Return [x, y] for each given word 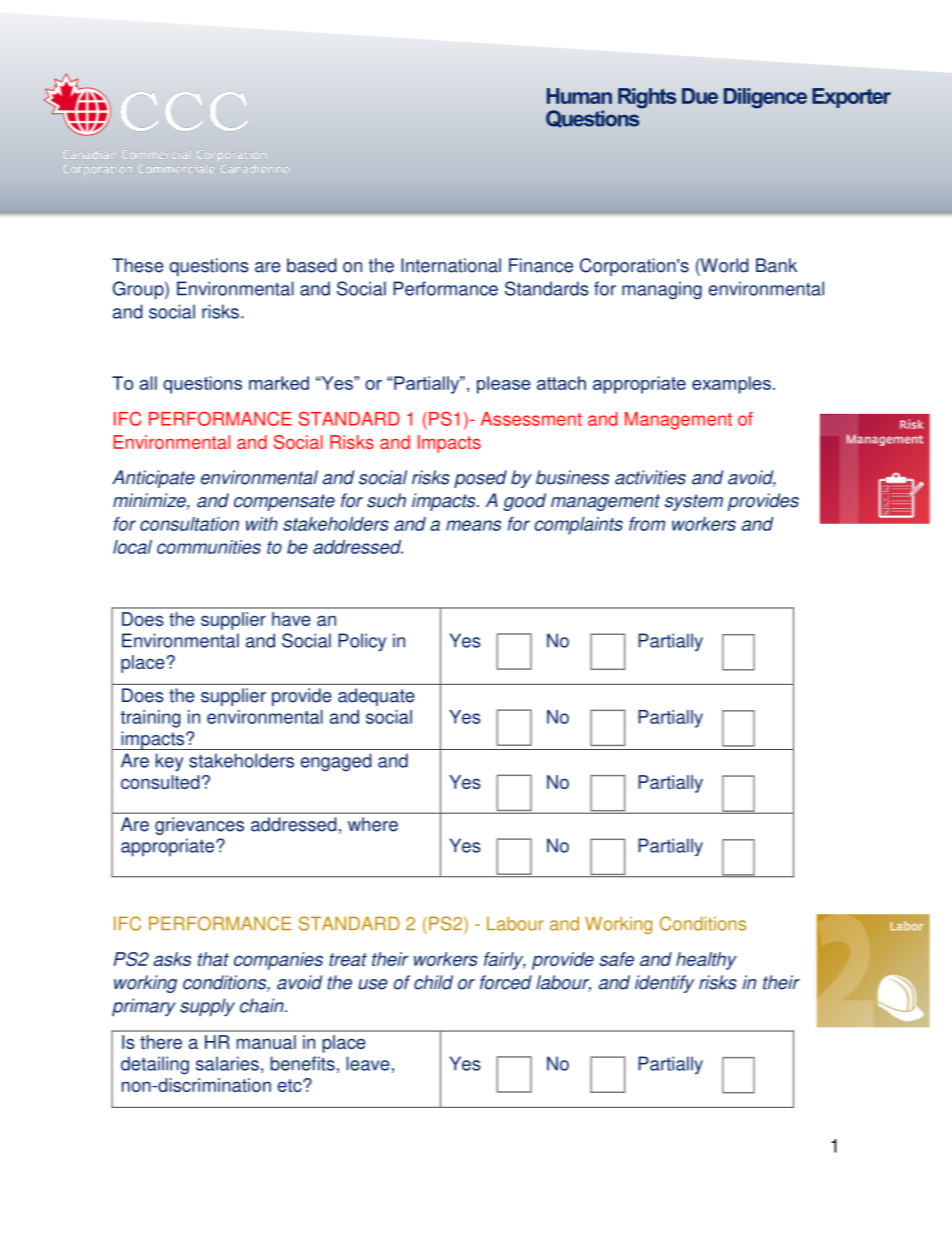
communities [209, 547]
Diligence [765, 98]
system [694, 502]
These [138, 265]
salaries [227, 1063]
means [473, 525]
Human [579, 96]
